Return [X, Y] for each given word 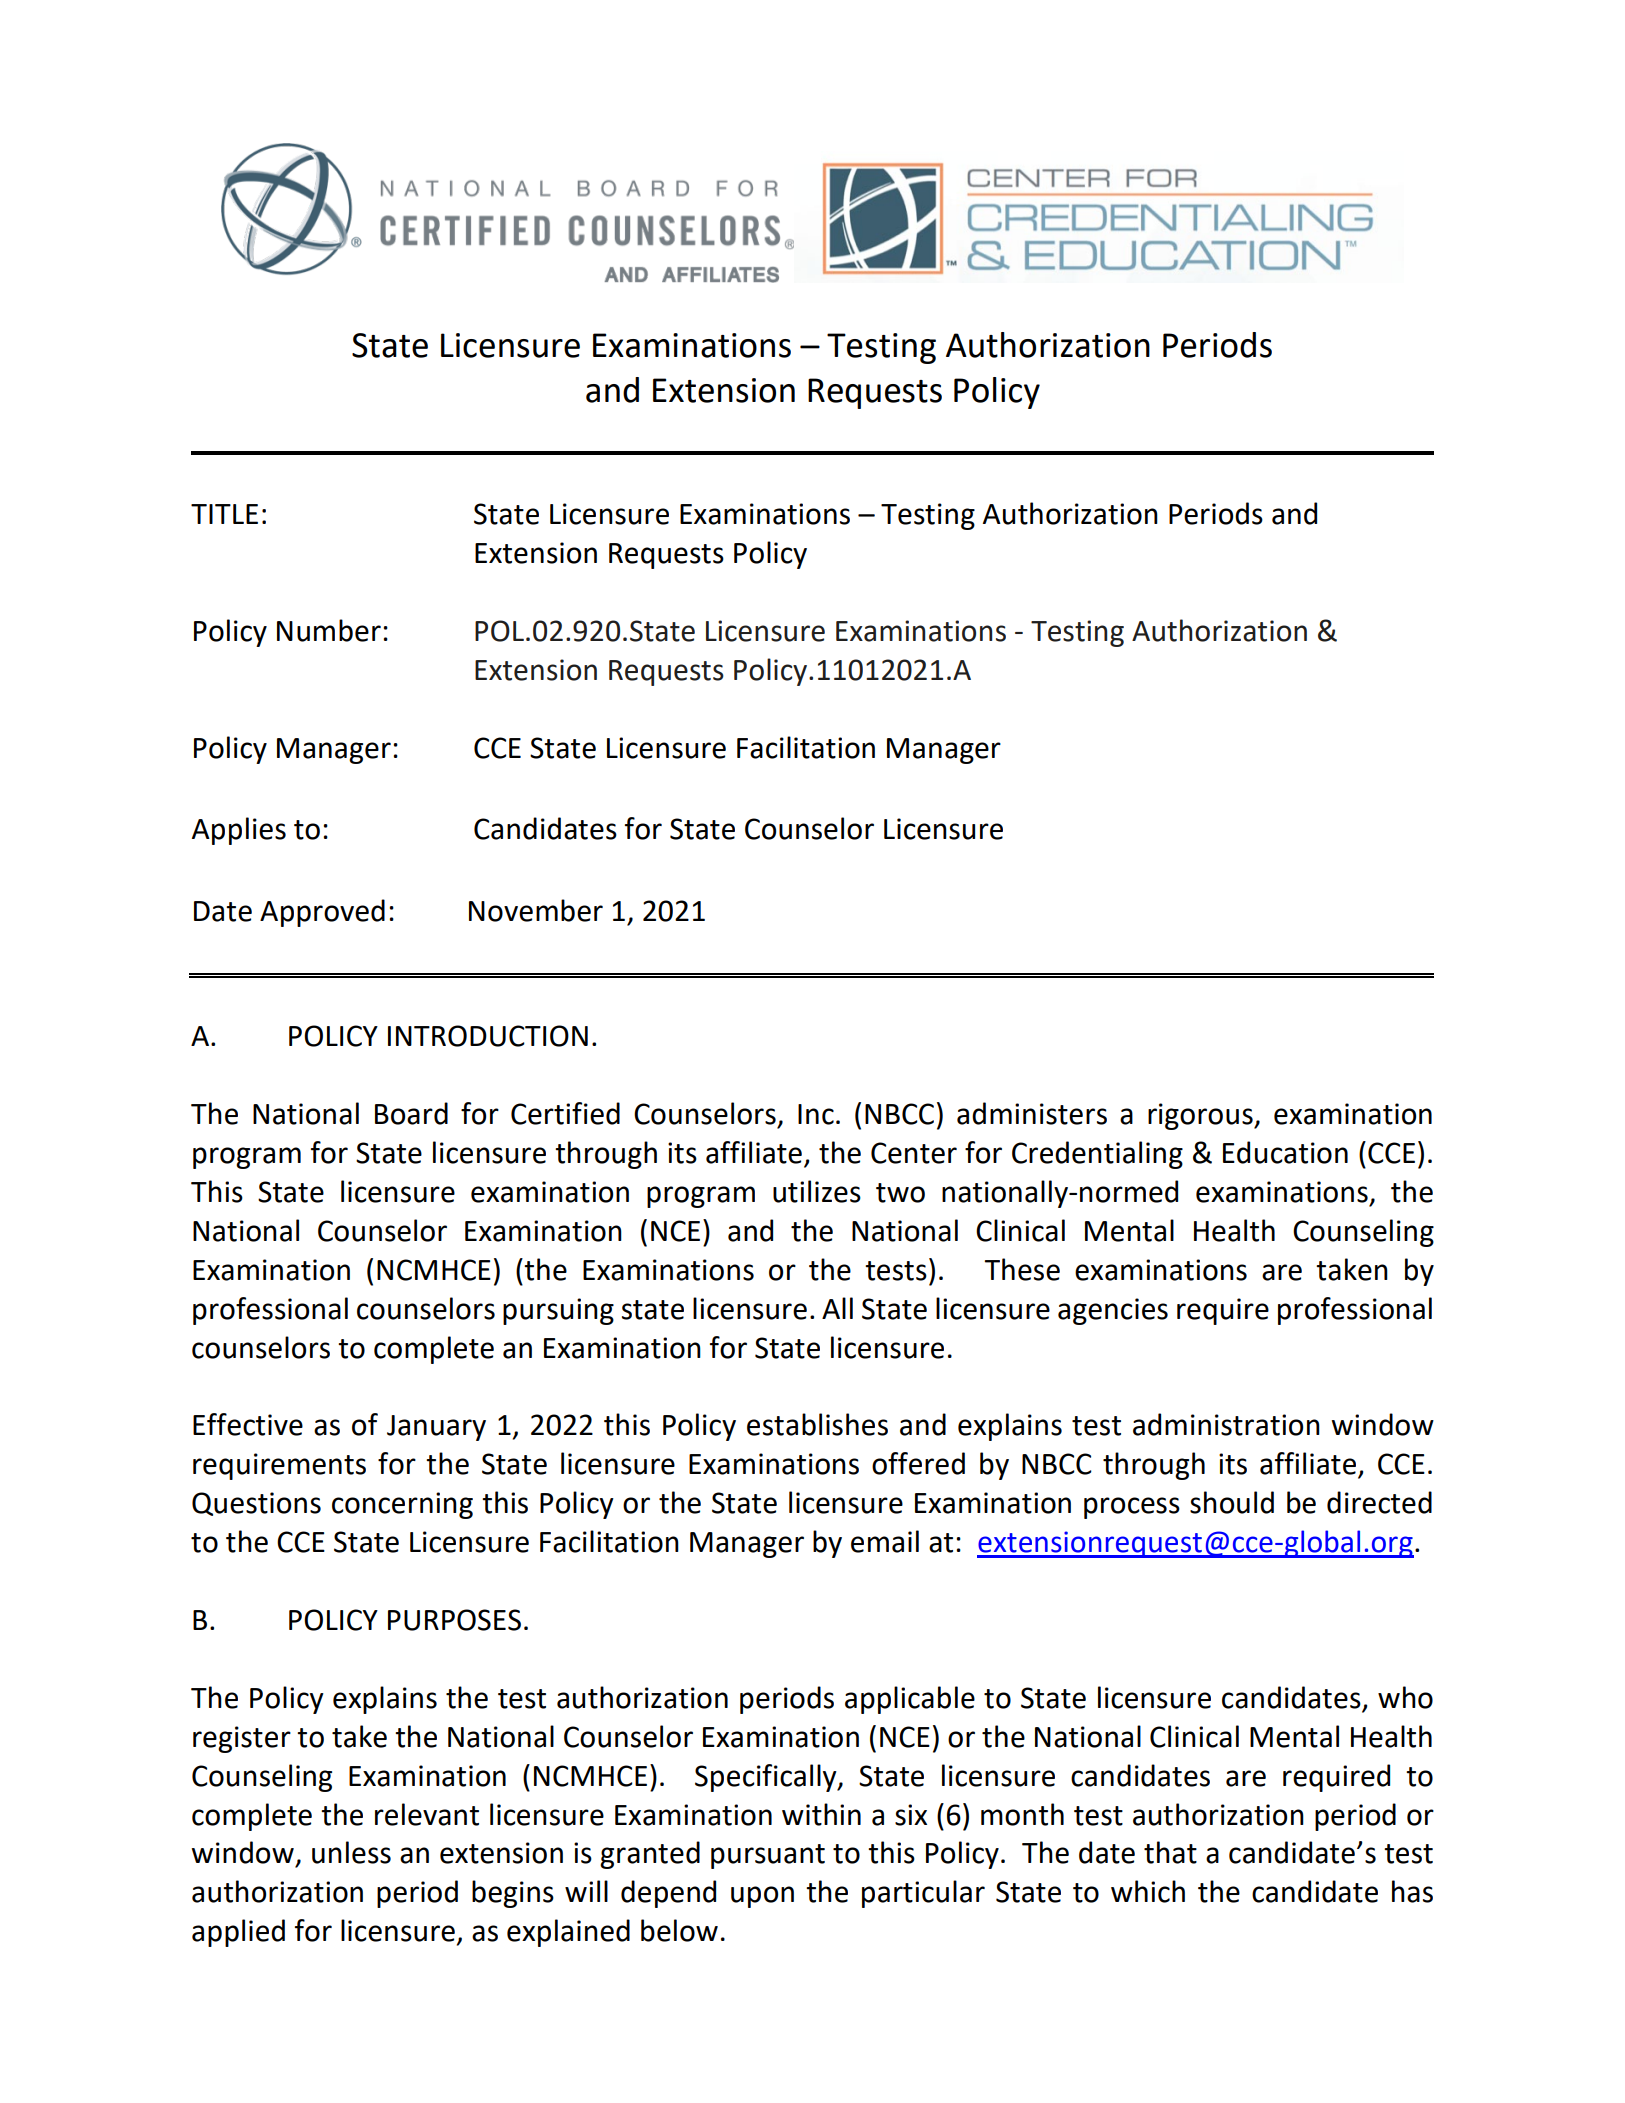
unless [351, 1852]
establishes [817, 1424]
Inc [816, 1114]
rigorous [1201, 1116]
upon [762, 1897]
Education [1285, 1152]
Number [329, 630]
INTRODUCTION [488, 1036]
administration [1226, 1424]
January [436, 1428]
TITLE [224, 514]
